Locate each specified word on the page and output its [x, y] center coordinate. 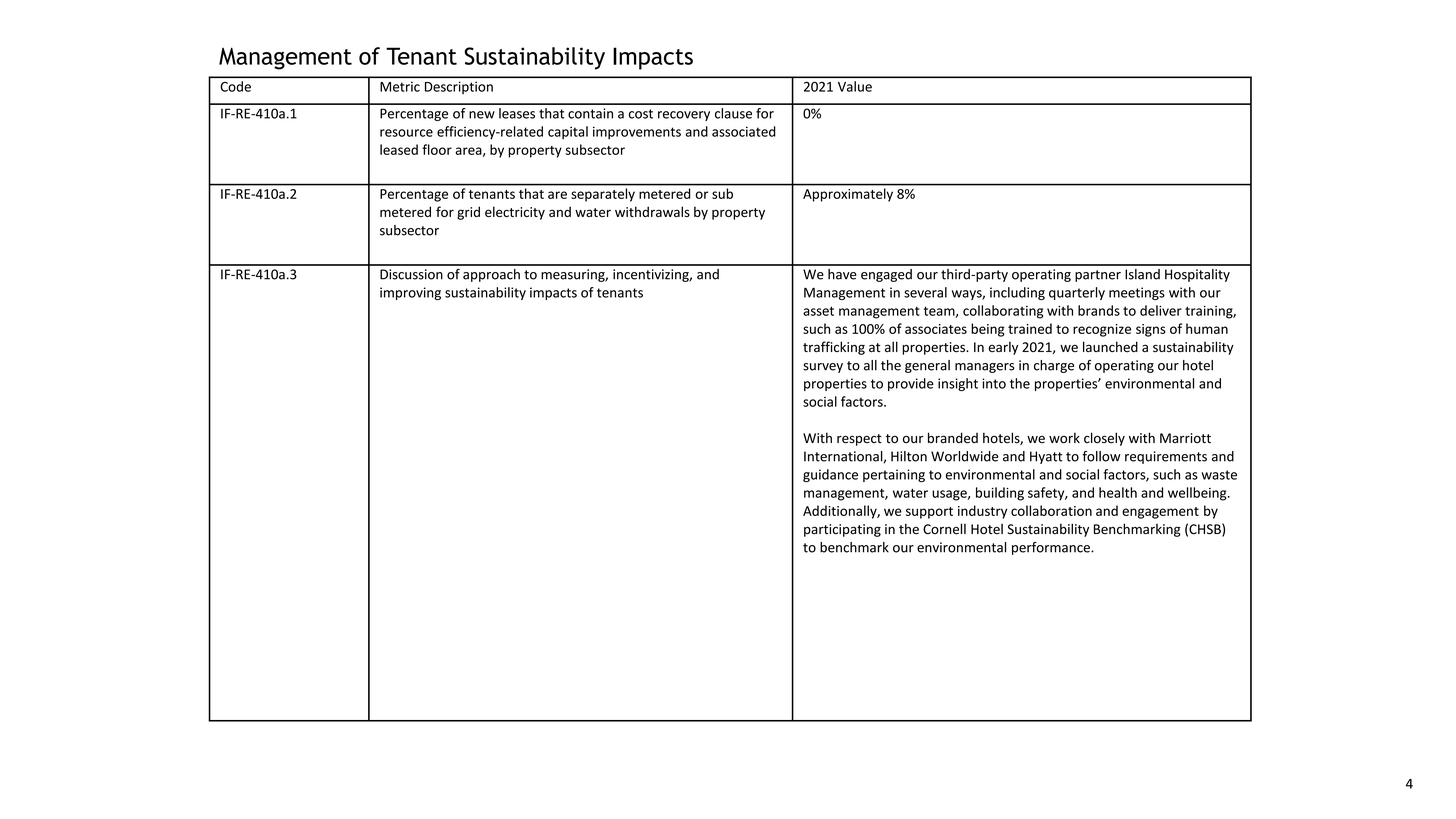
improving [410, 293]
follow [1101, 456]
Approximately [848, 195]
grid [468, 213]
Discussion [411, 274]
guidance [830, 475]
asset [818, 311]
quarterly [1077, 293]
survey [823, 368]
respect [859, 440]
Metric [400, 87]
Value [855, 86]
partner [1098, 276]
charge [1054, 366]
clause [733, 113]
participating [842, 530]
